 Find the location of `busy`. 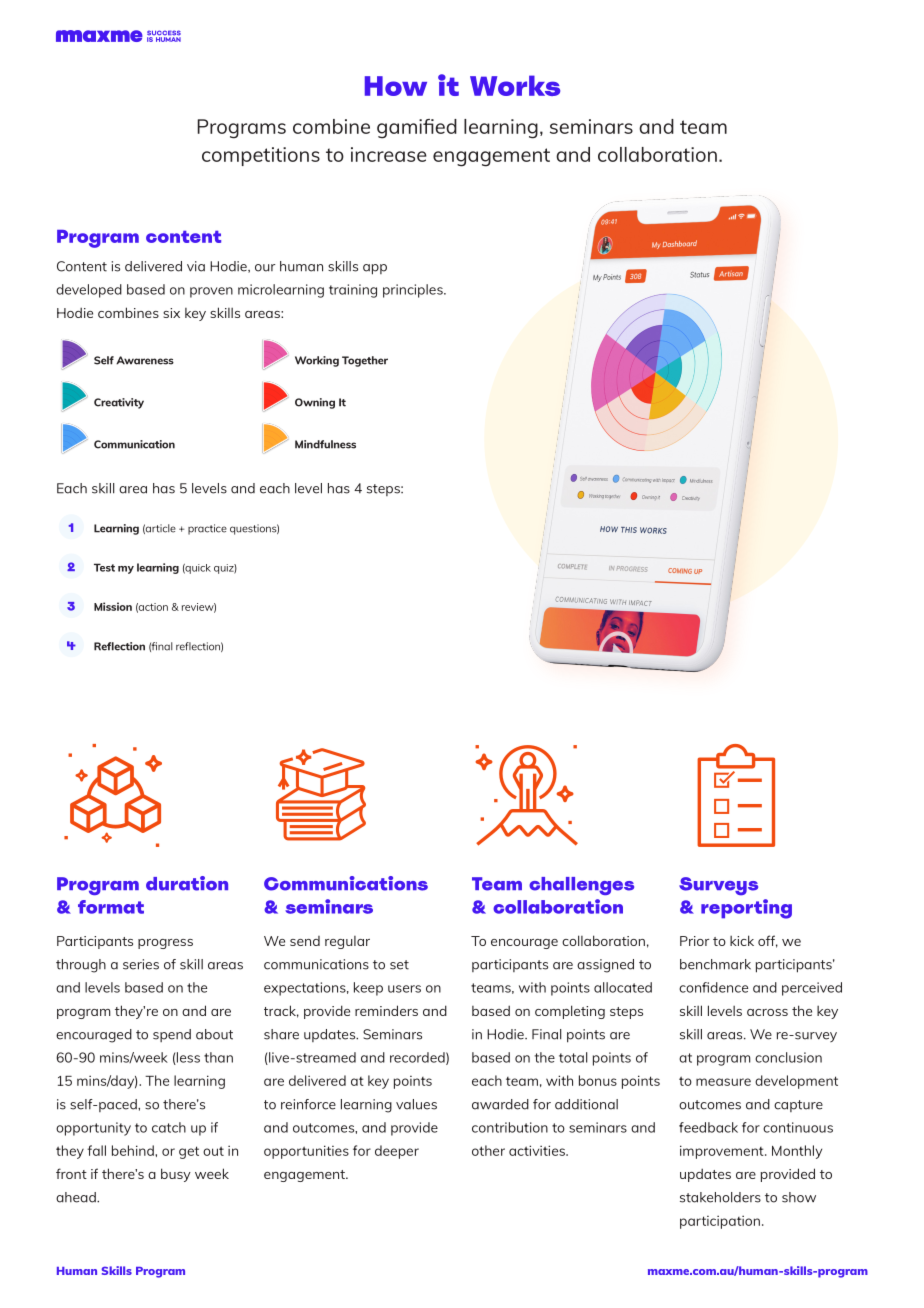

busy is located at coordinates (176, 1175).
